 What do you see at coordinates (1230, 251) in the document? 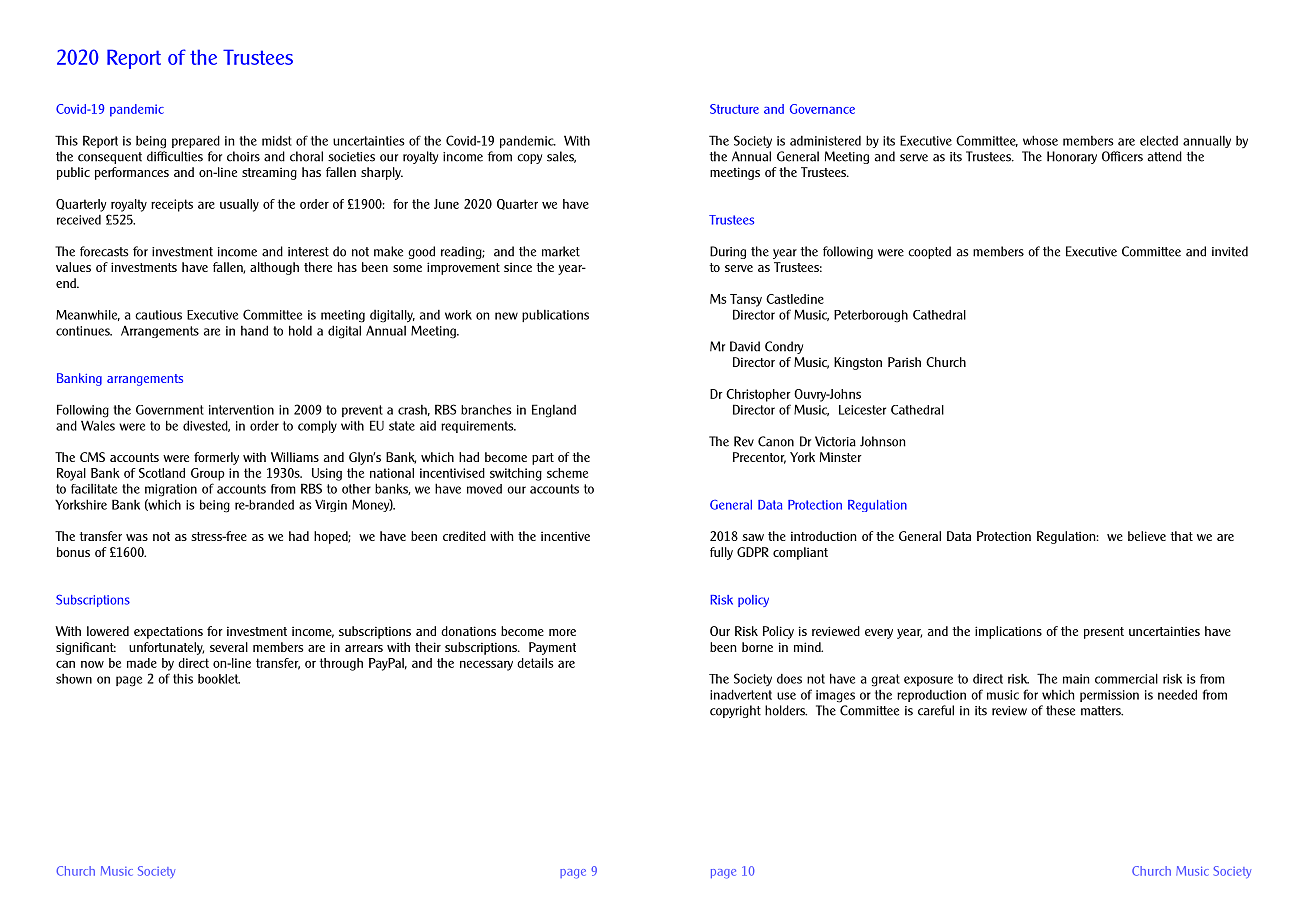
I see `invited` at bounding box center [1230, 251].
